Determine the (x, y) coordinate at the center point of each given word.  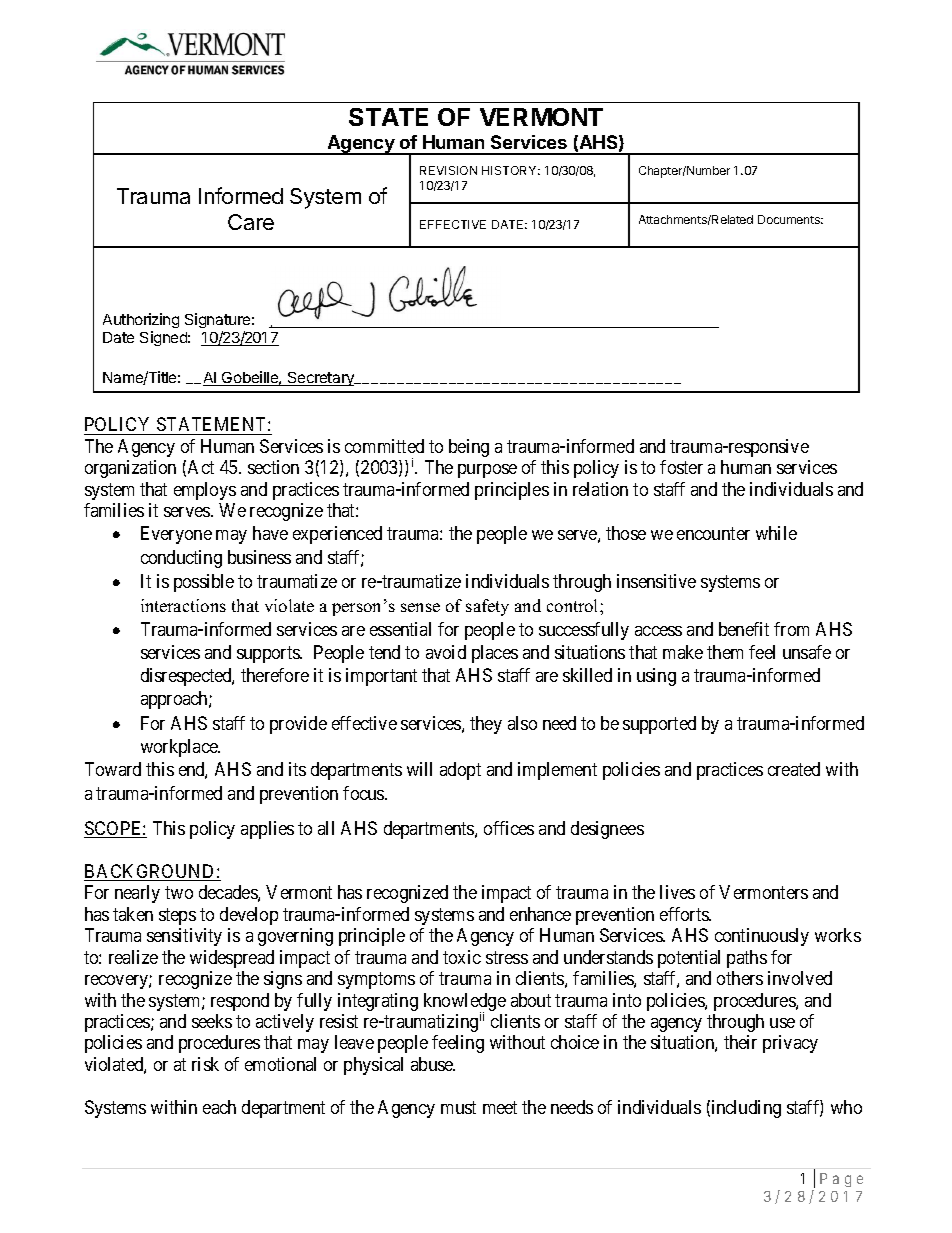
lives (677, 892)
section (273, 467)
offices (509, 828)
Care (251, 222)
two (179, 892)
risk (205, 1064)
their (740, 1042)
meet (500, 1107)
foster (681, 467)
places (495, 654)
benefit (744, 629)
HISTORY (511, 170)
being (469, 448)
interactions (183, 605)
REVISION (448, 170)
